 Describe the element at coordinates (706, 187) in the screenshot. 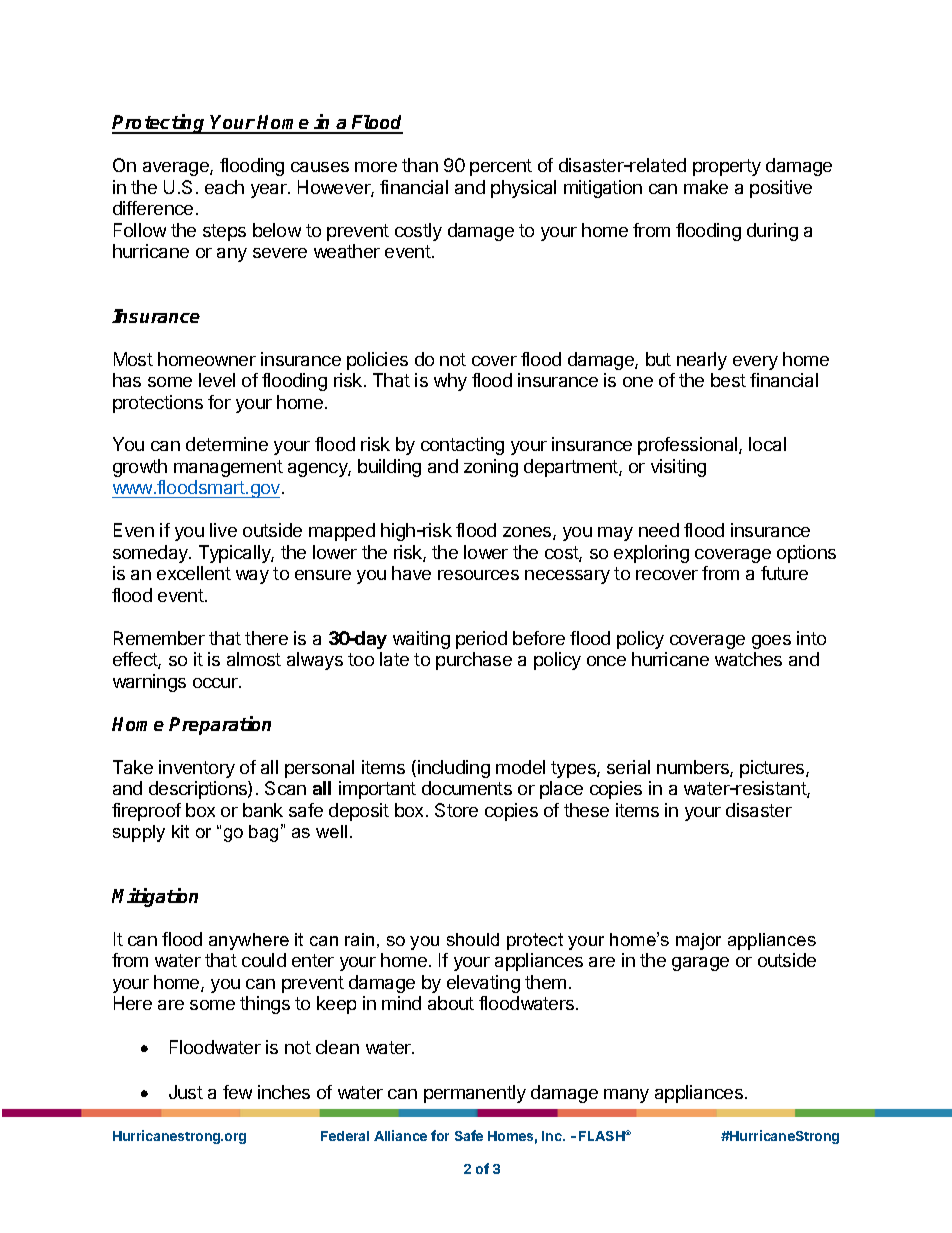

I see `make` at that location.
